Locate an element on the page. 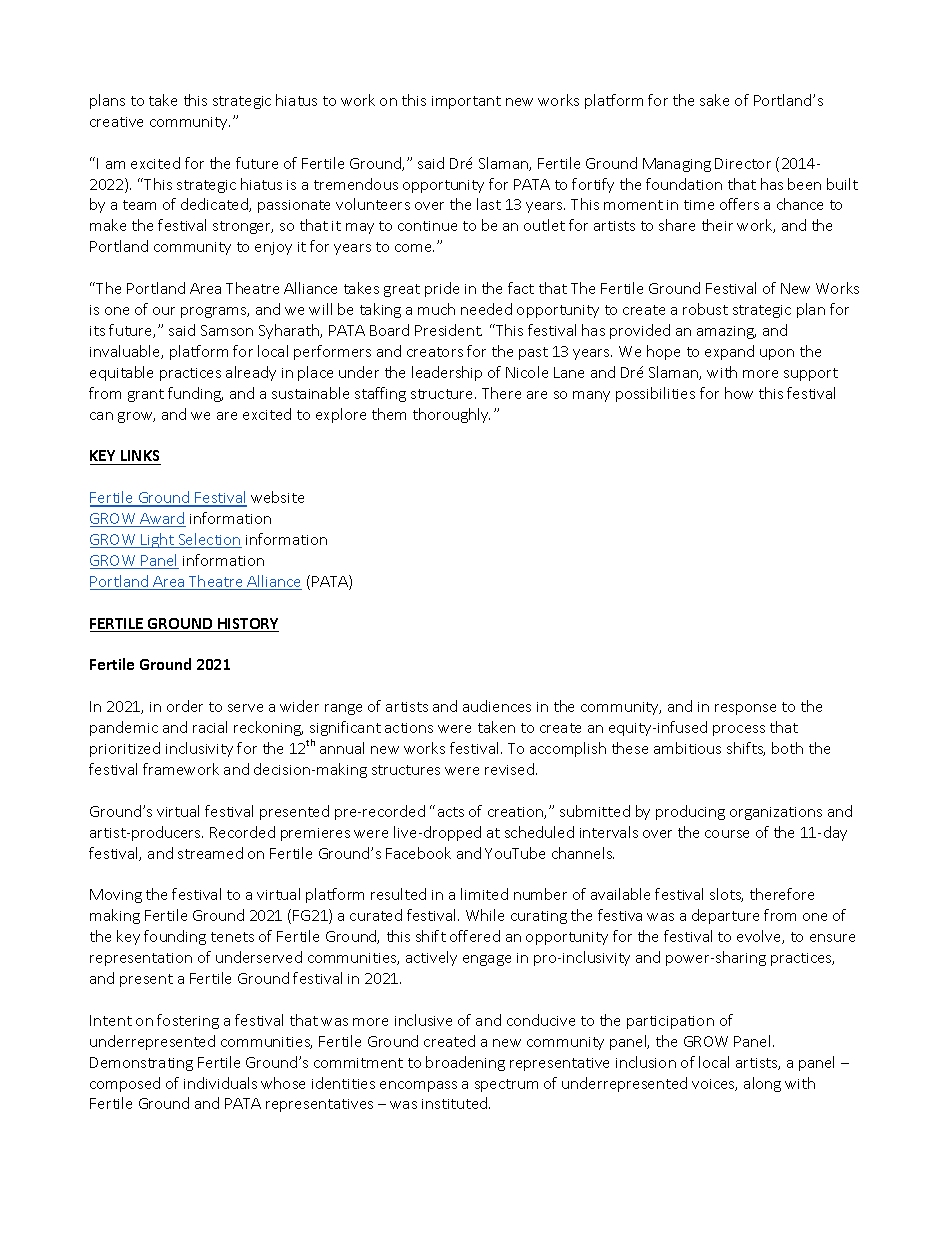 The height and width of the document is (1233, 952). broadening is located at coordinates (465, 1063).
